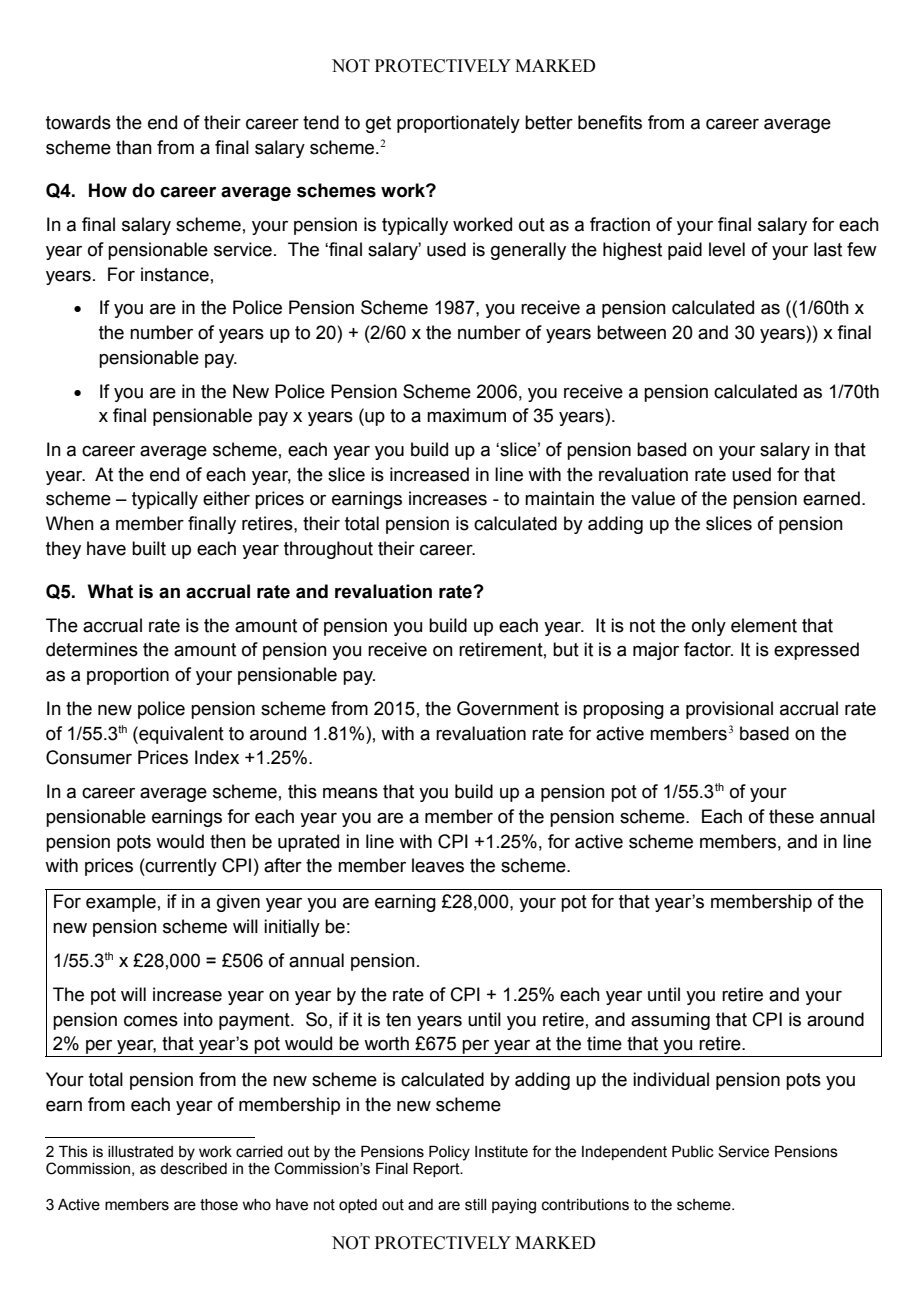  I want to click on determines, so click(92, 649).
